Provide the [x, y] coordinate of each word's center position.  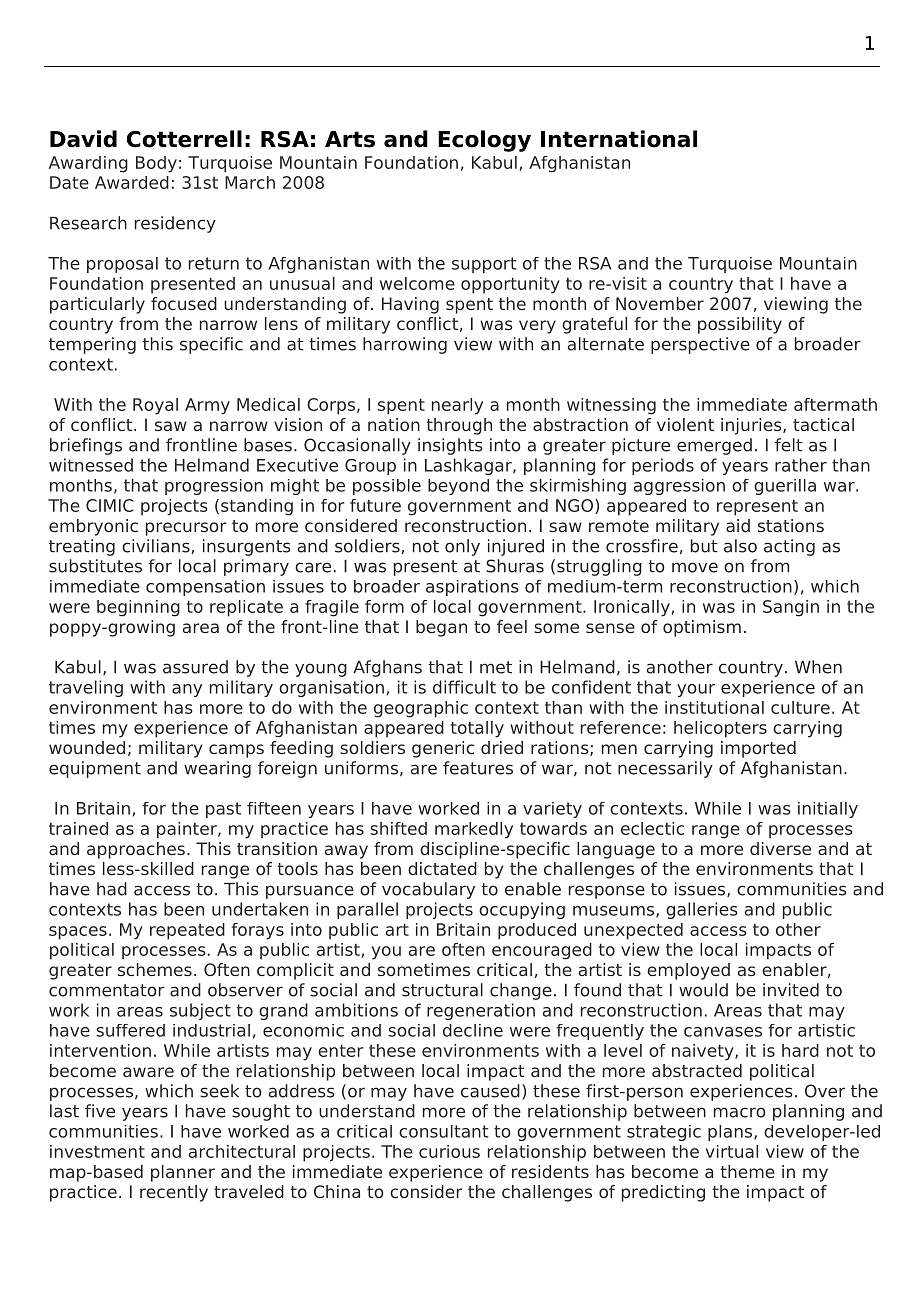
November [660, 303]
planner [183, 1173]
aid [738, 525]
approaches [136, 850]
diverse [780, 848]
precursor [186, 529]
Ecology [484, 141]
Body [156, 164]
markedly [474, 830]
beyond [458, 487]
